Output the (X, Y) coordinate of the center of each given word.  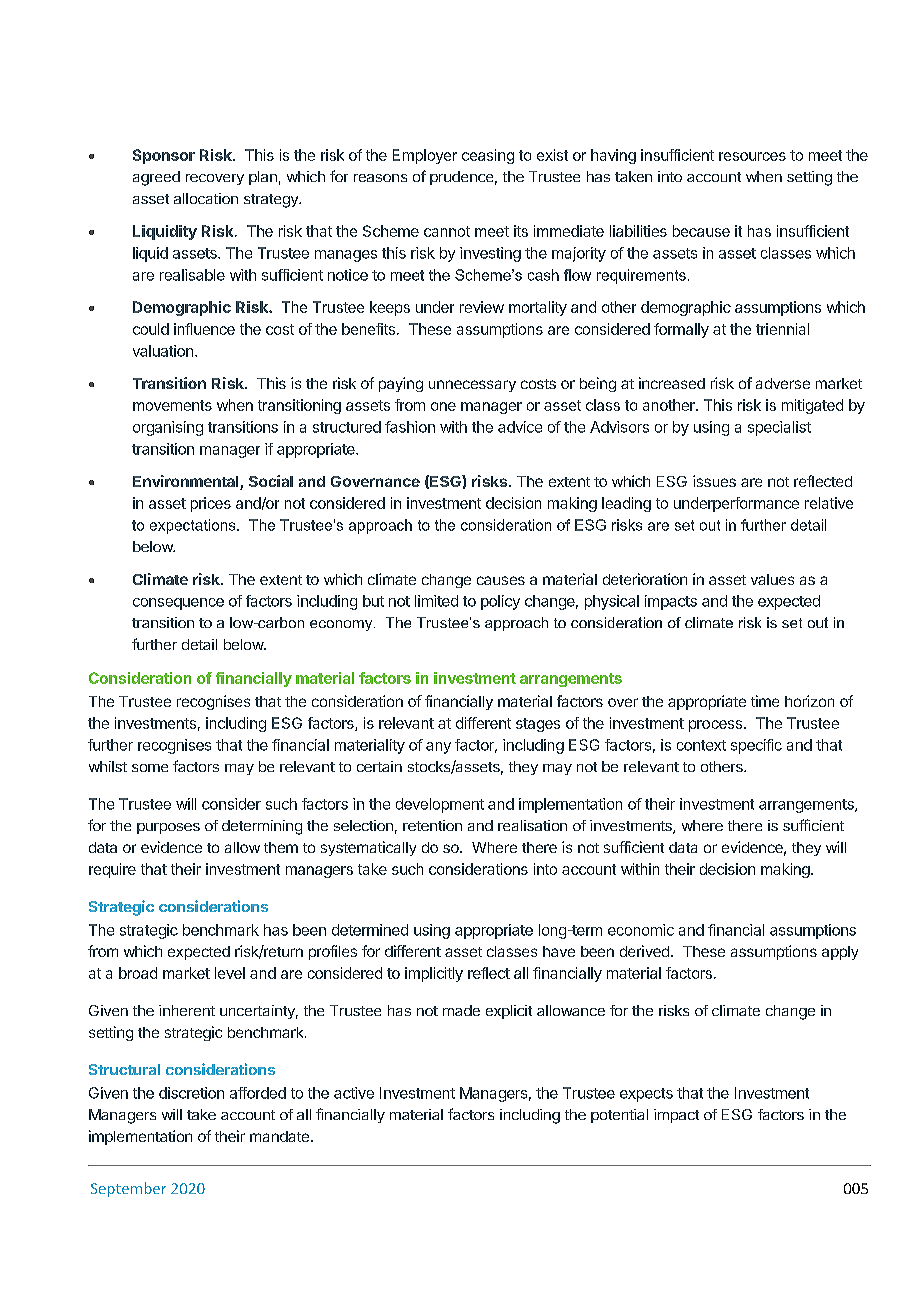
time (765, 701)
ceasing (488, 156)
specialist (779, 428)
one (443, 406)
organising (168, 428)
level (230, 973)
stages (538, 725)
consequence (178, 604)
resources (752, 156)
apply (840, 953)
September (128, 1189)
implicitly (434, 974)
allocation (206, 198)
